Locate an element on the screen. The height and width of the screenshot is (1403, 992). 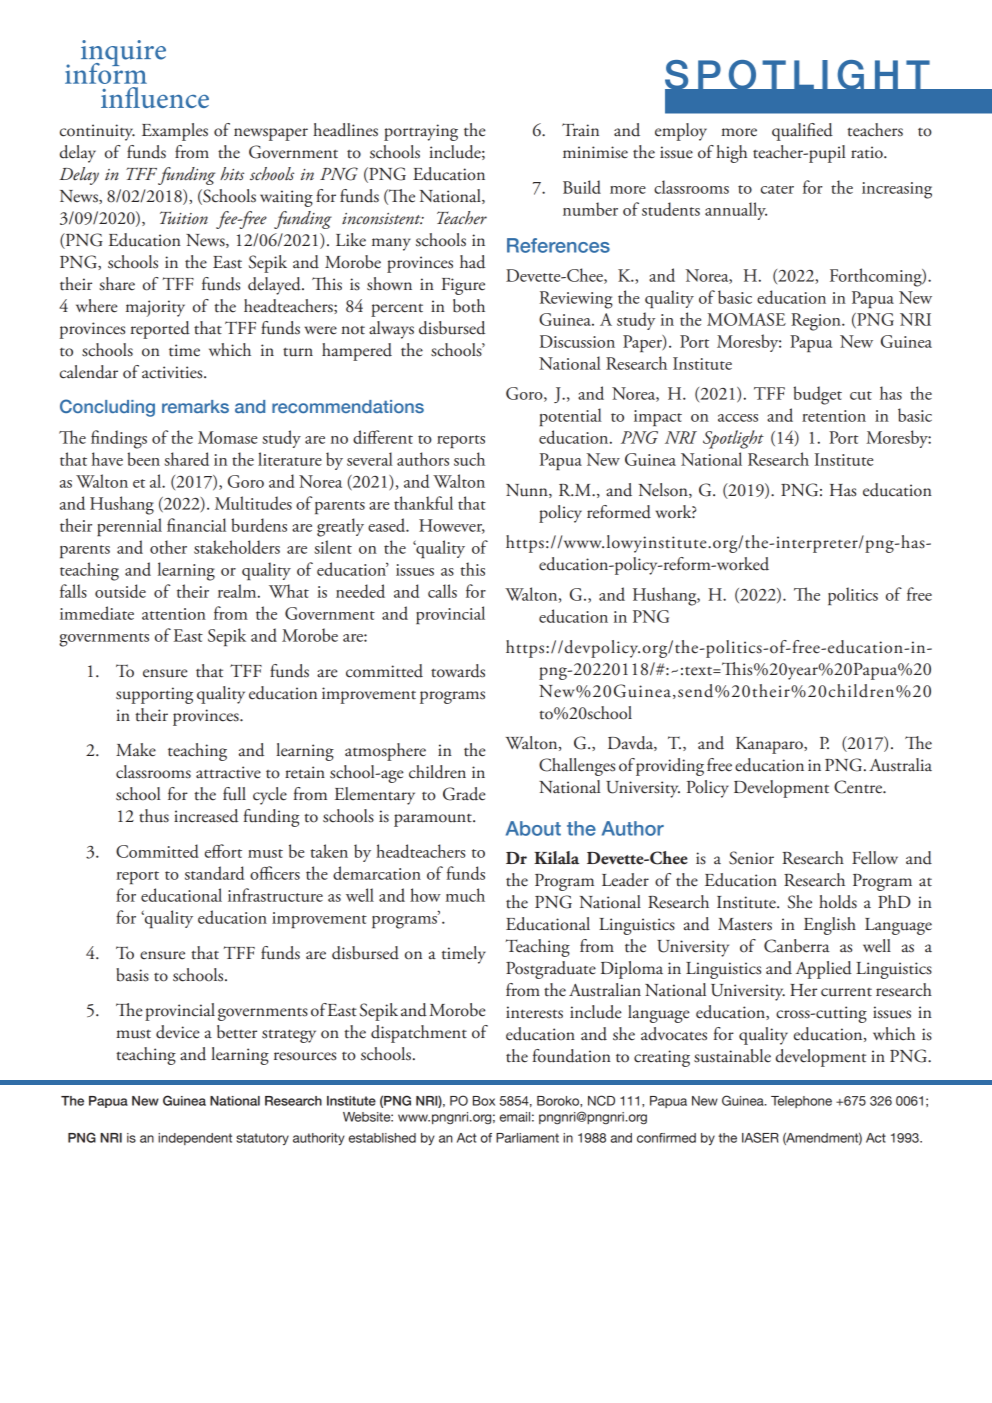
Build is located at coordinates (582, 187).
